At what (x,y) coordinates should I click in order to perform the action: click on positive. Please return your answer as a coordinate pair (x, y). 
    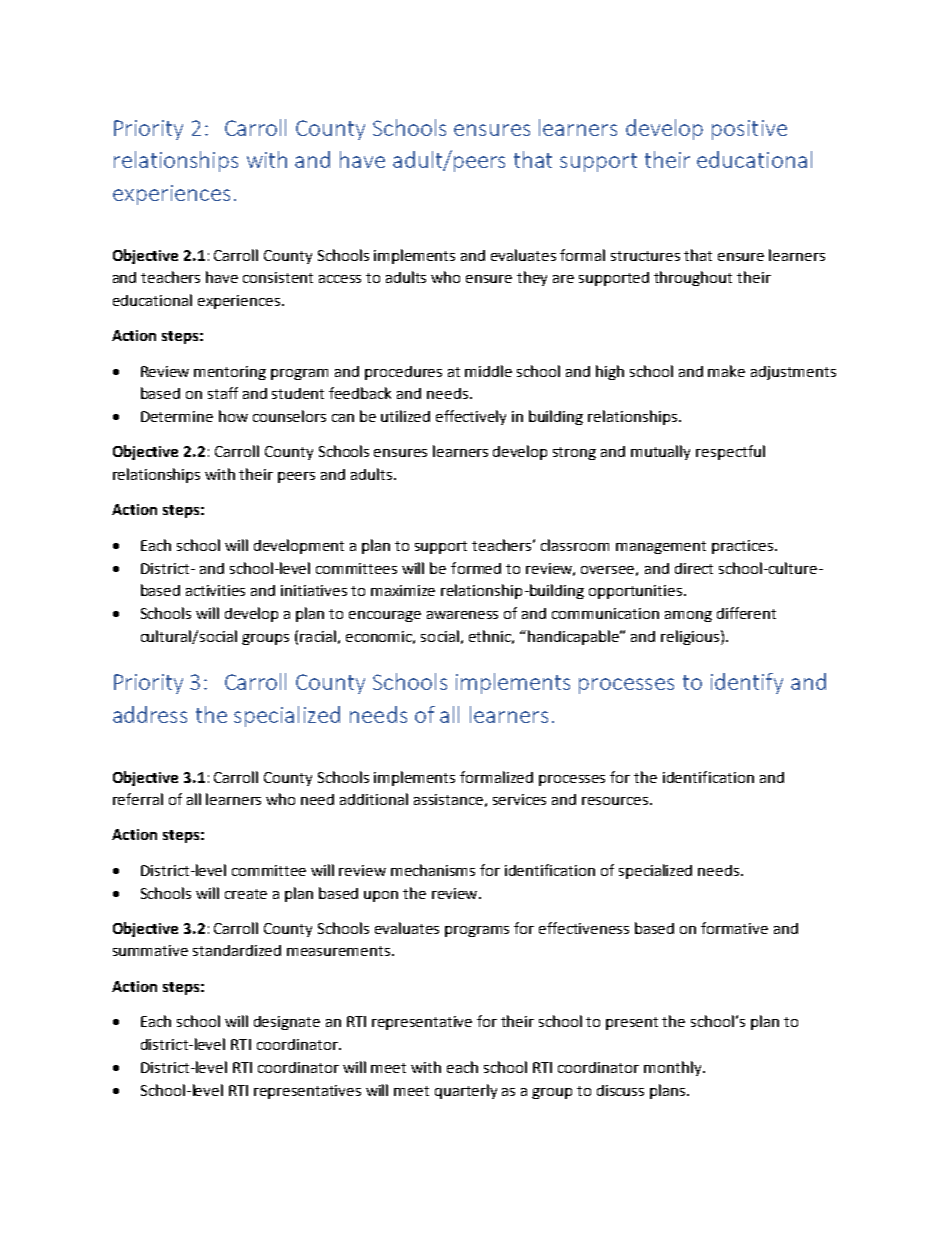
    Looking at the image, I should click on (749, 130).
